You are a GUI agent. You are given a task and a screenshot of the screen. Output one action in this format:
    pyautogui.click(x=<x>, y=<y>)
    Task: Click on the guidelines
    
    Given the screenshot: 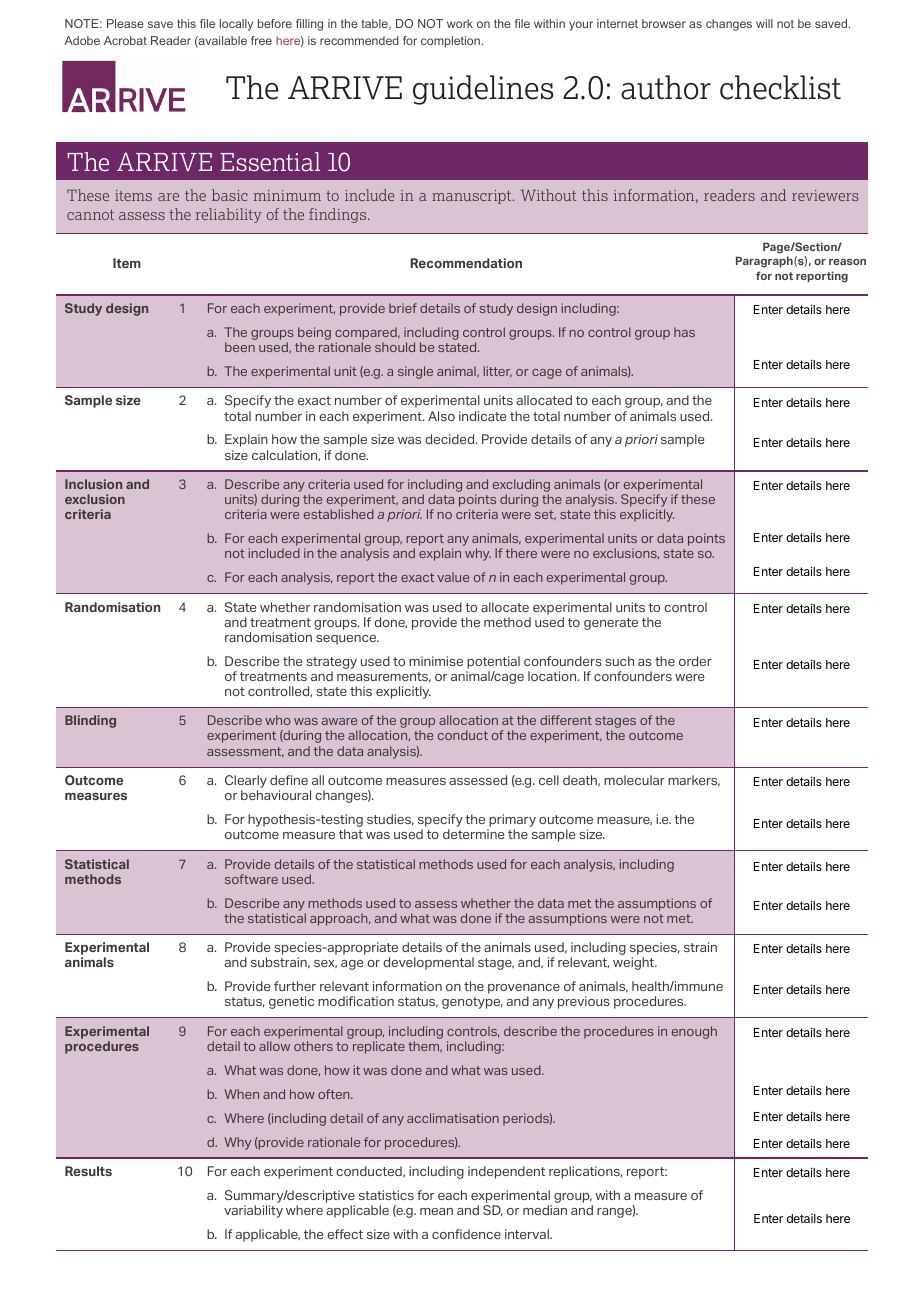 What is the action you would take?
    pyautogui.click(x=483, y=90)
